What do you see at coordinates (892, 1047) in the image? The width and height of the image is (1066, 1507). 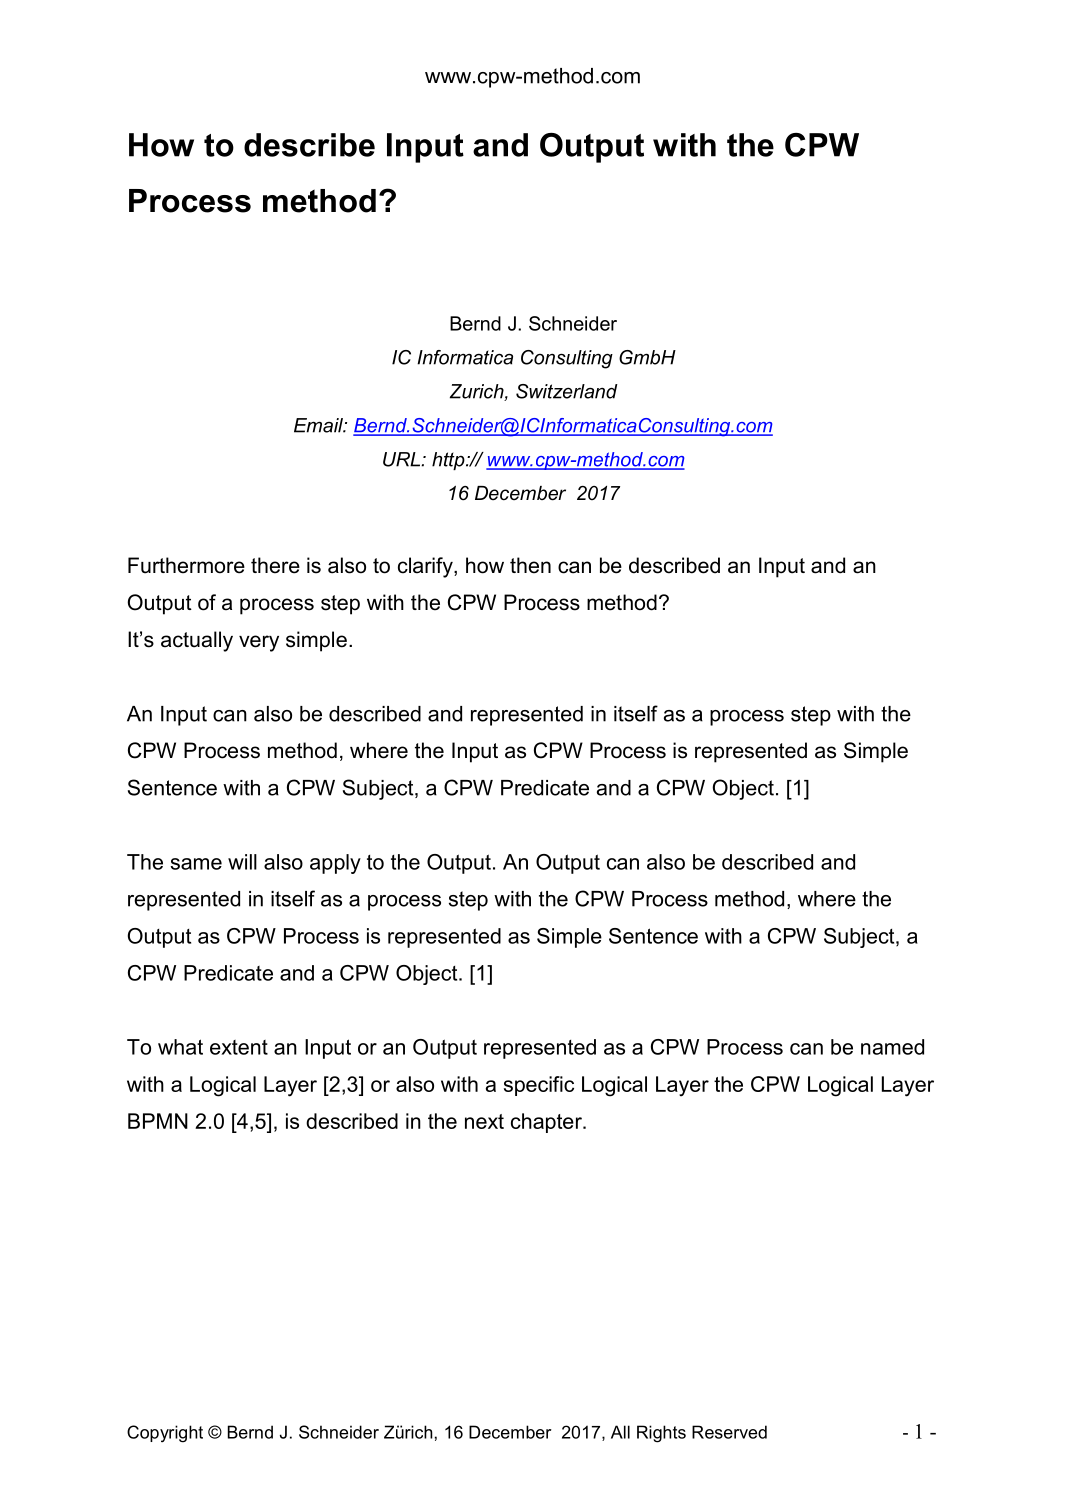 I see `named` at bounding box center [892, 1047].
